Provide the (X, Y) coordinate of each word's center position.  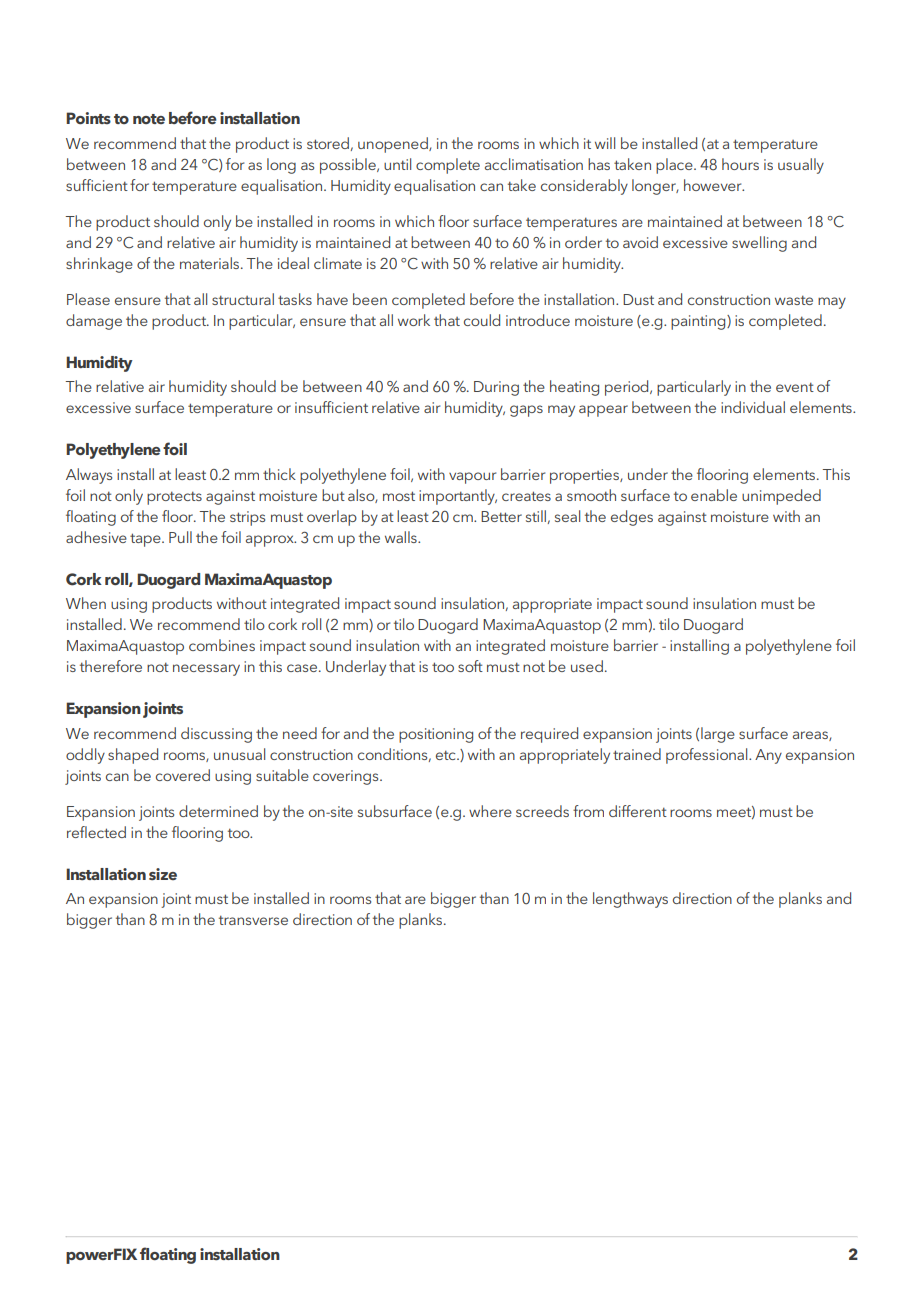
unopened (394, 145)
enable (714, 495)
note (149, 119)
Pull (180, 537)
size (163, 874)
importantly (458, 497)
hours (740, 164)
